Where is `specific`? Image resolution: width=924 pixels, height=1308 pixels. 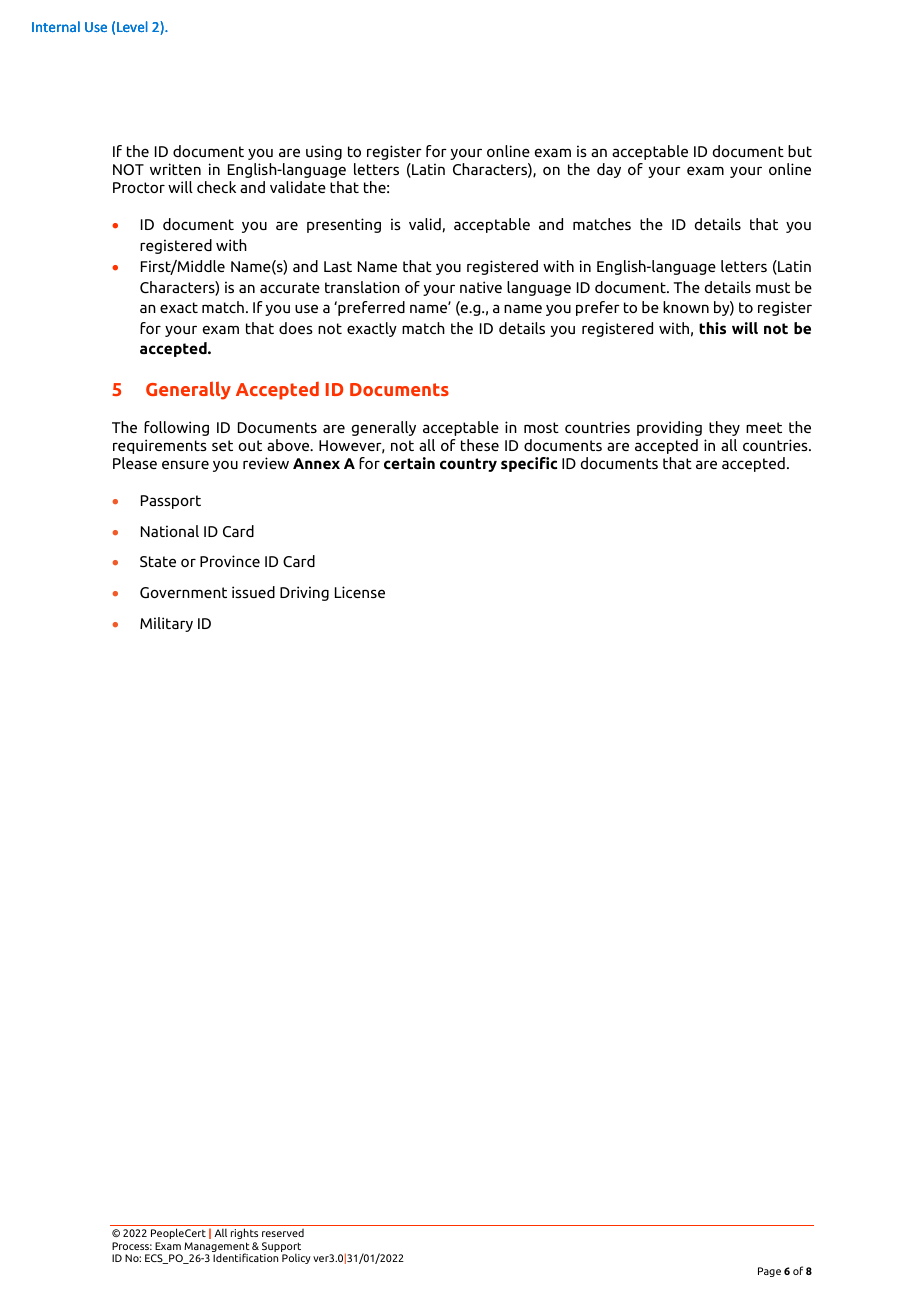 specific is located at coordinates (529, 464).
